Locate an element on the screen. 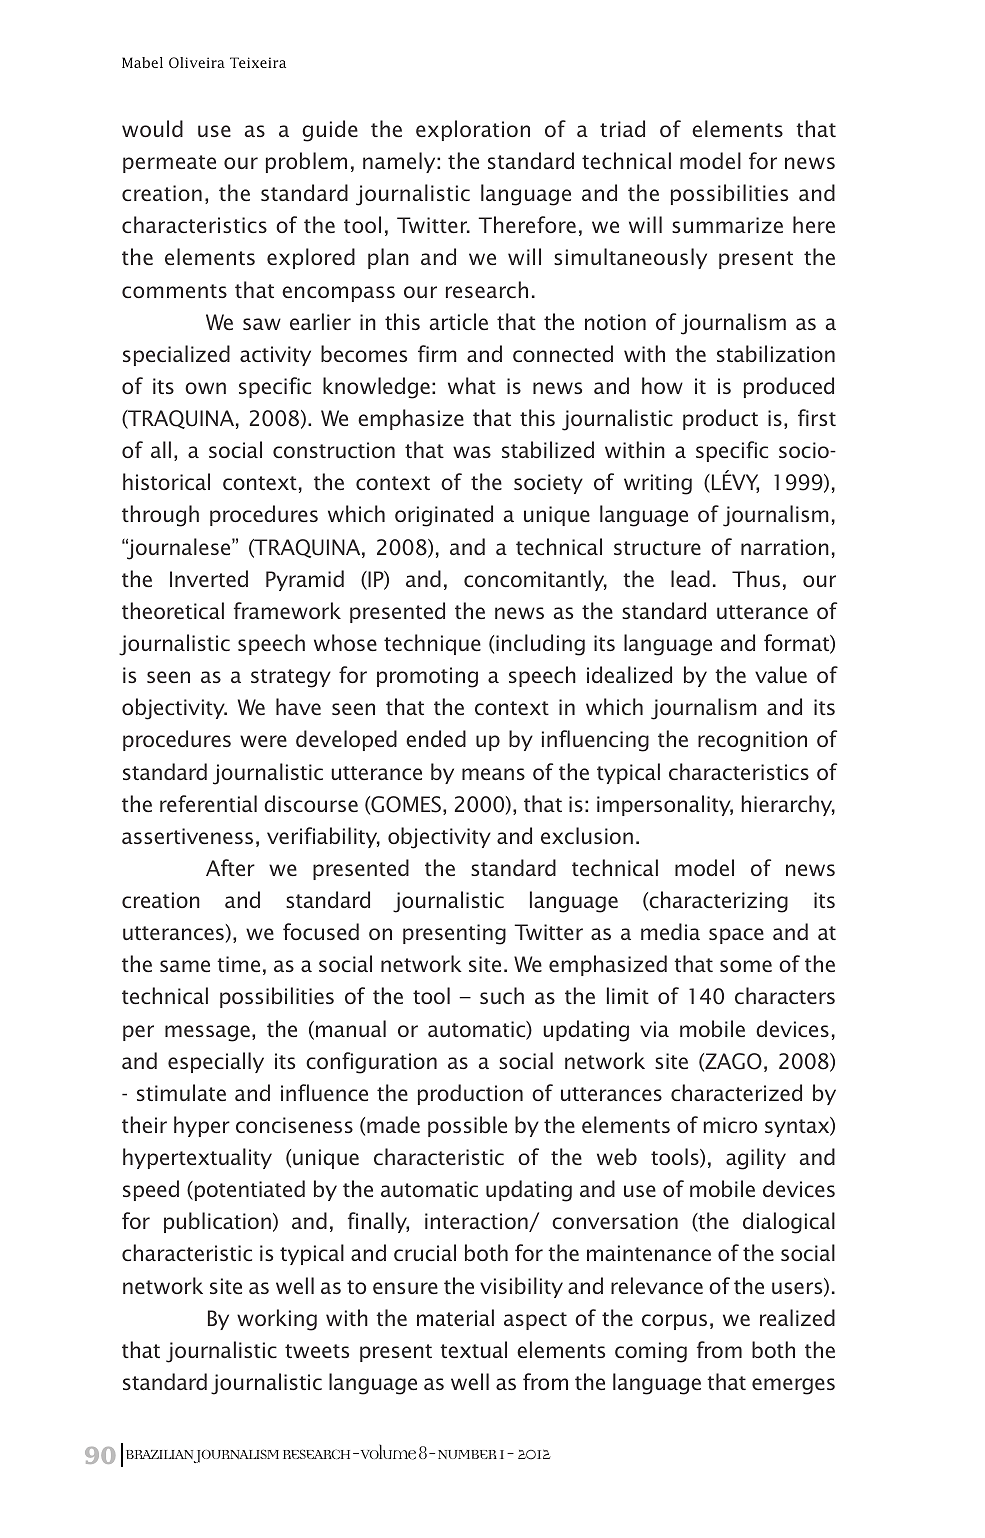 Image resolution: width=985 pixels, height=1538 pixels. some is located at coordinates (746, 966).
